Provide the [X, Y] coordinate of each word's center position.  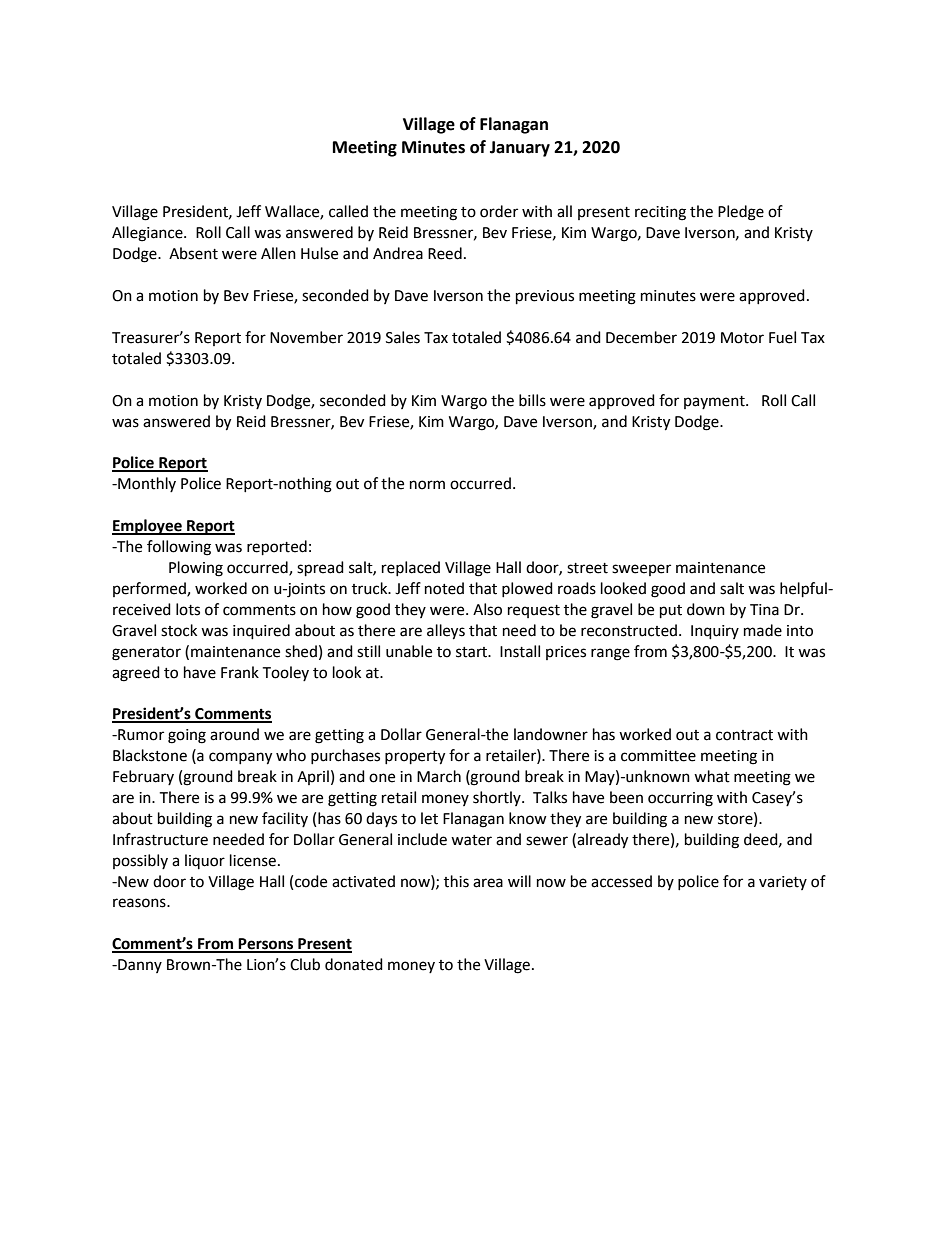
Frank [240, 672]
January [520, 149]
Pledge [741, 213]
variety [783, 883]
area [488, 883]
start [473, 652]
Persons [266, 945]
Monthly [146, 484]
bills [532, 400]
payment [715, 402]
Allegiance [148, 234]
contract [744, 735]
